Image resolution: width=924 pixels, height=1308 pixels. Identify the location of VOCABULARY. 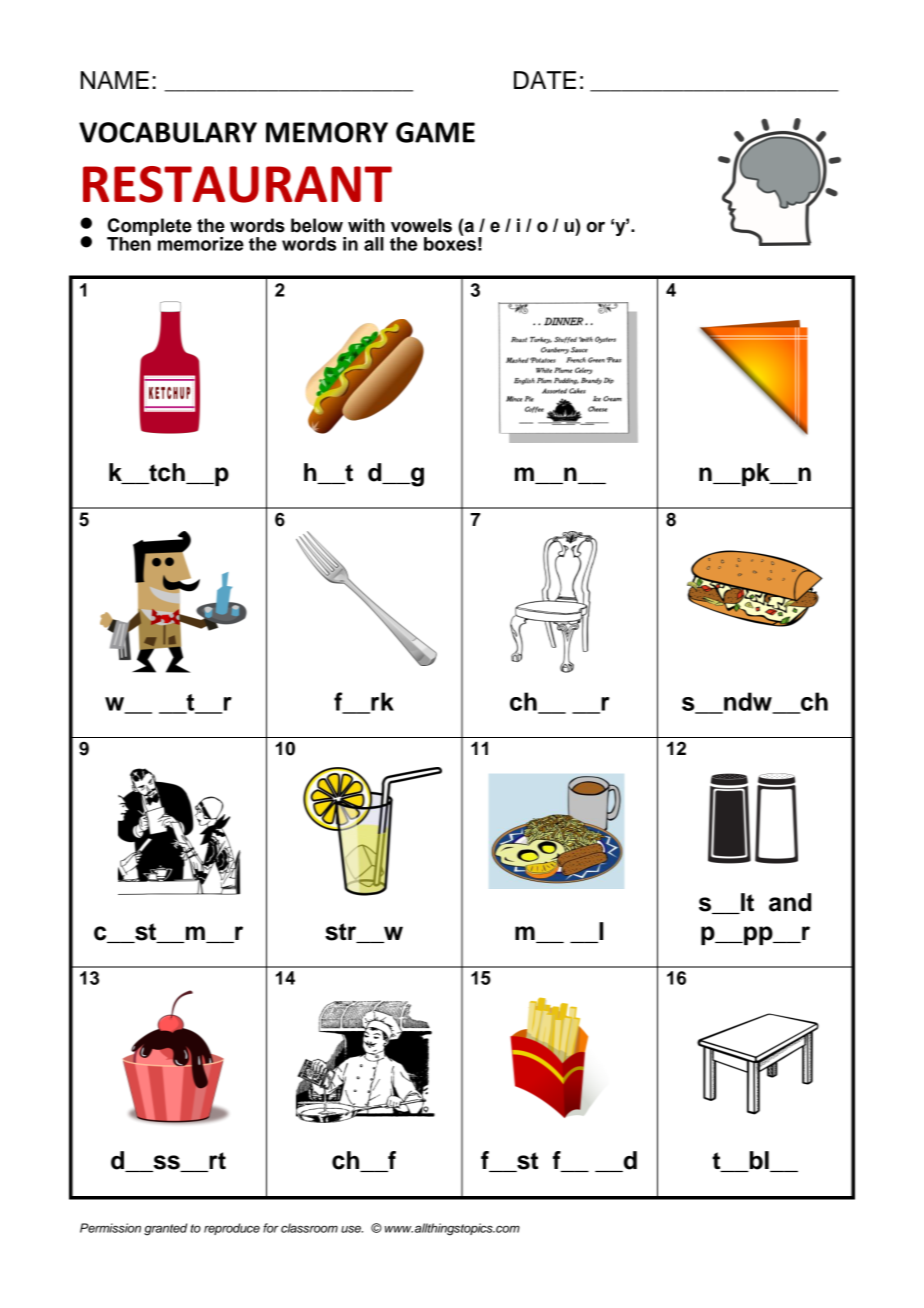
(168, 132).
